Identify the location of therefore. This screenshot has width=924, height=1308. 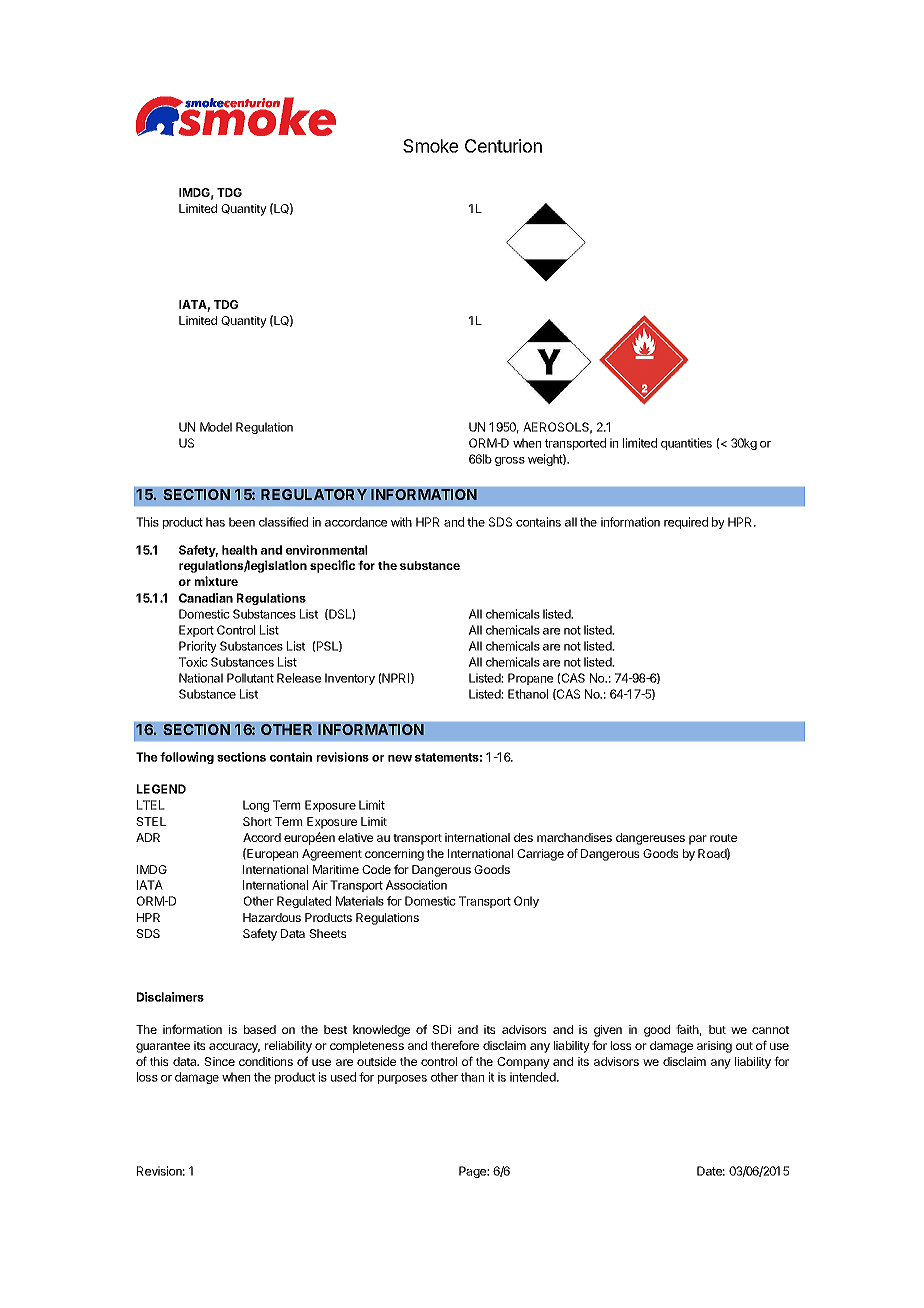
(455, 1045).
